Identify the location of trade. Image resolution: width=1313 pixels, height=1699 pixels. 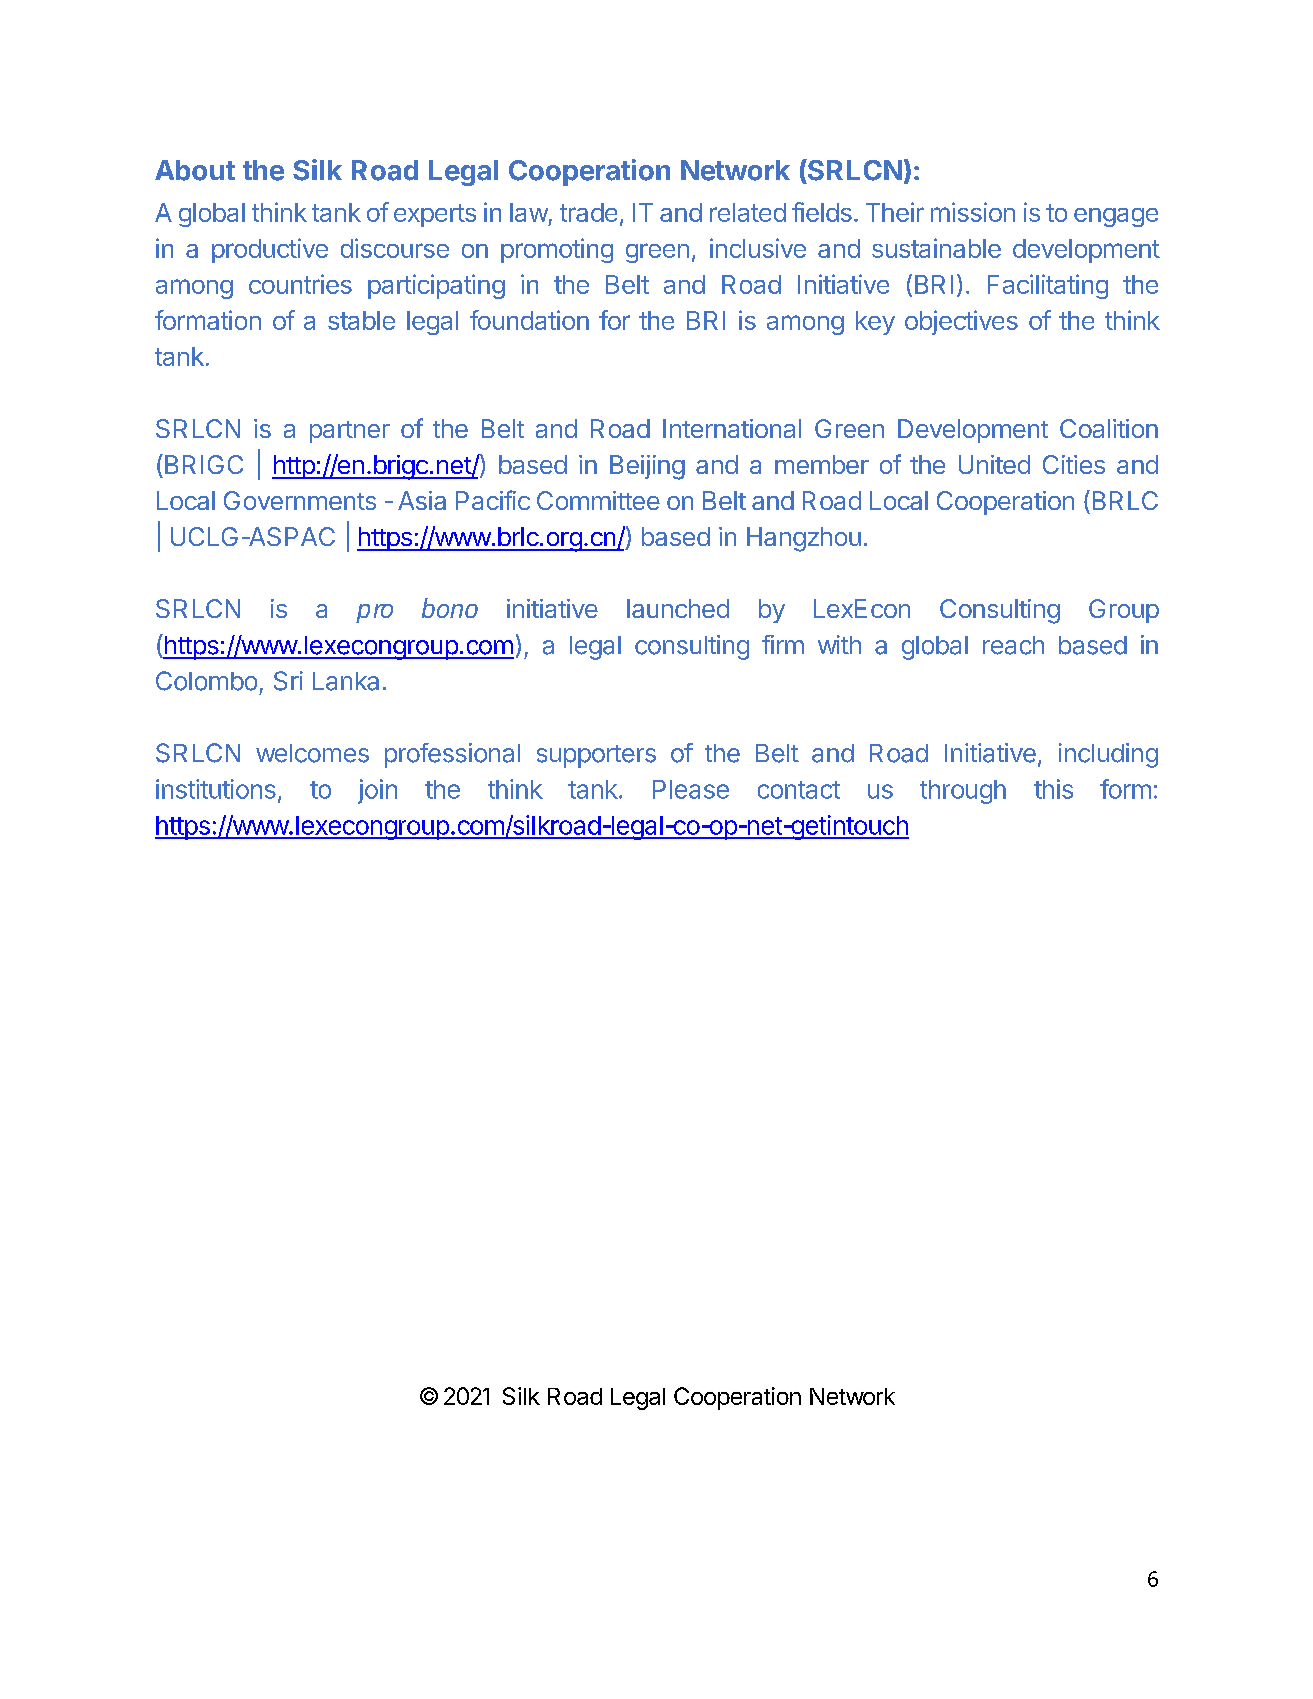
(588, 212).
